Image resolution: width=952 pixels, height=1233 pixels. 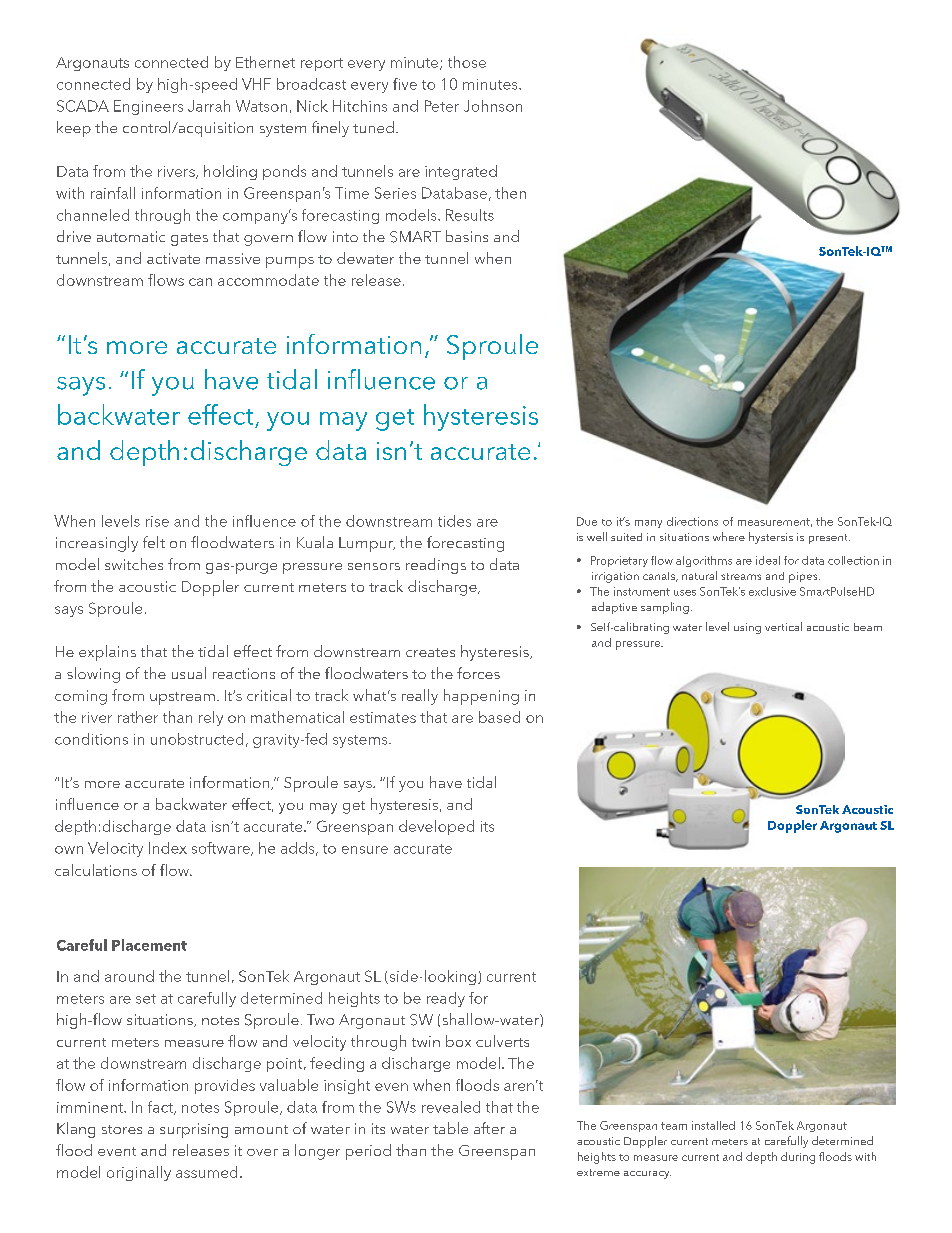 I want to click on vertical, so click(x=783, y=626).
